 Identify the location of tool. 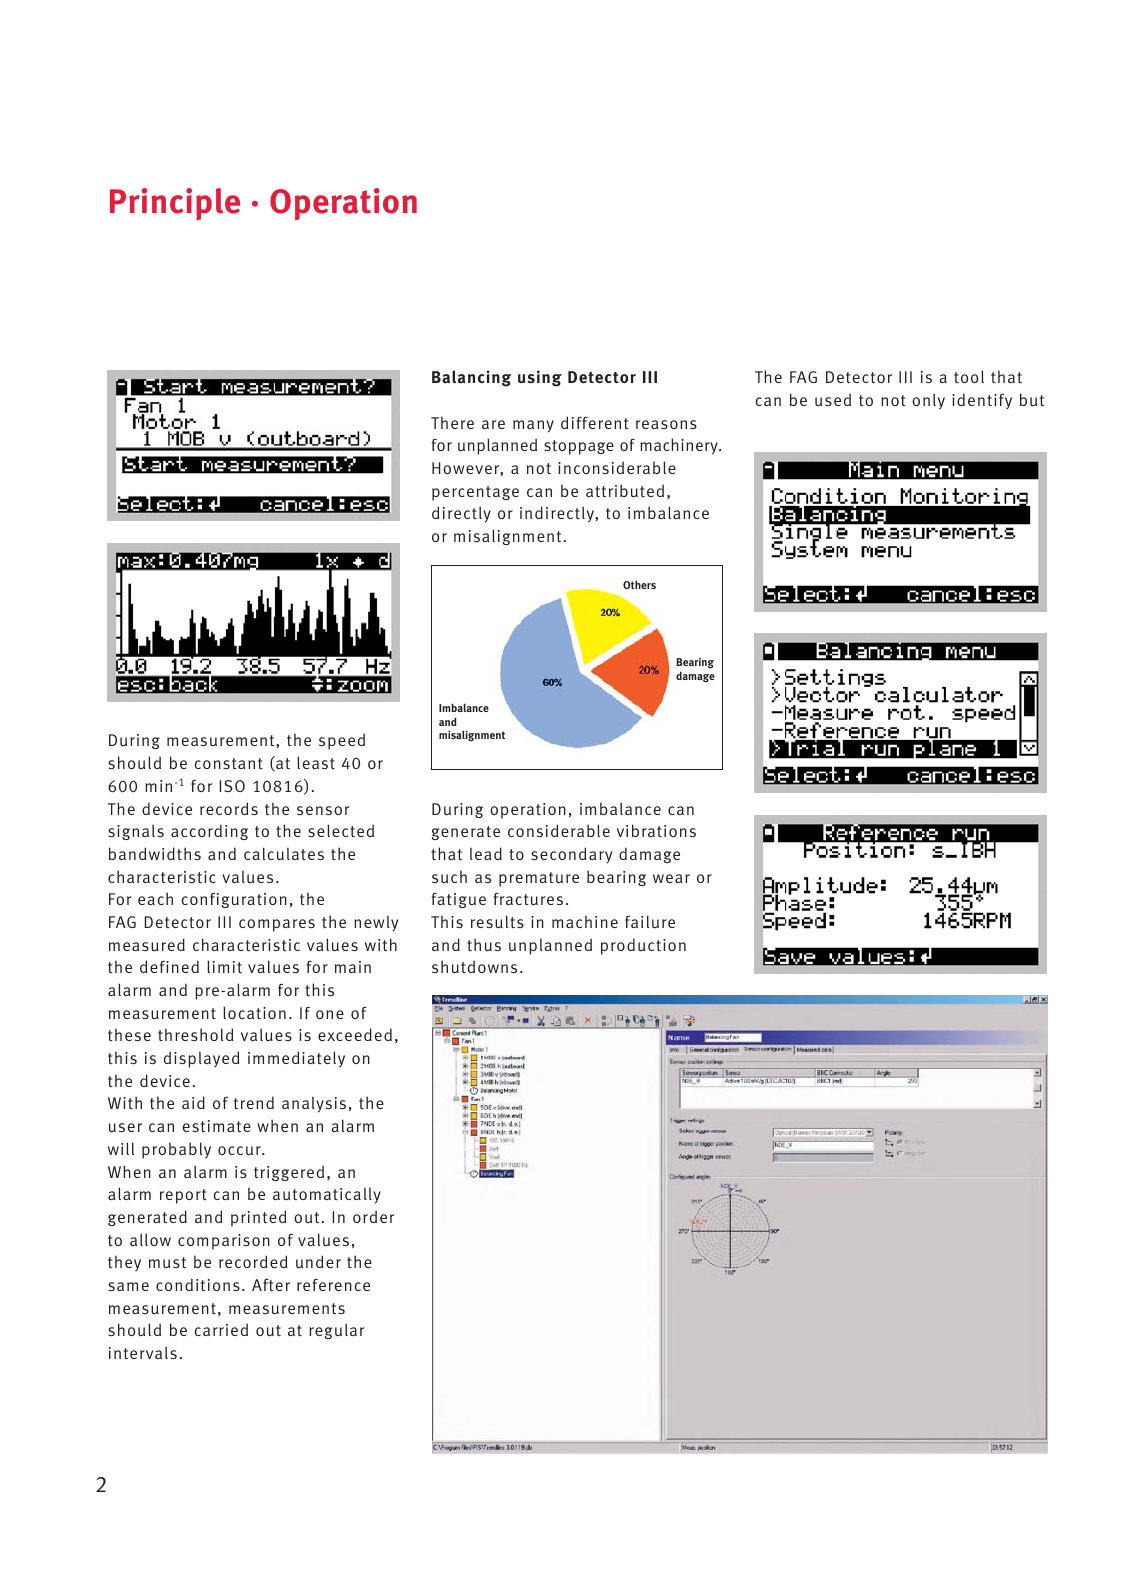
(969, 376).
